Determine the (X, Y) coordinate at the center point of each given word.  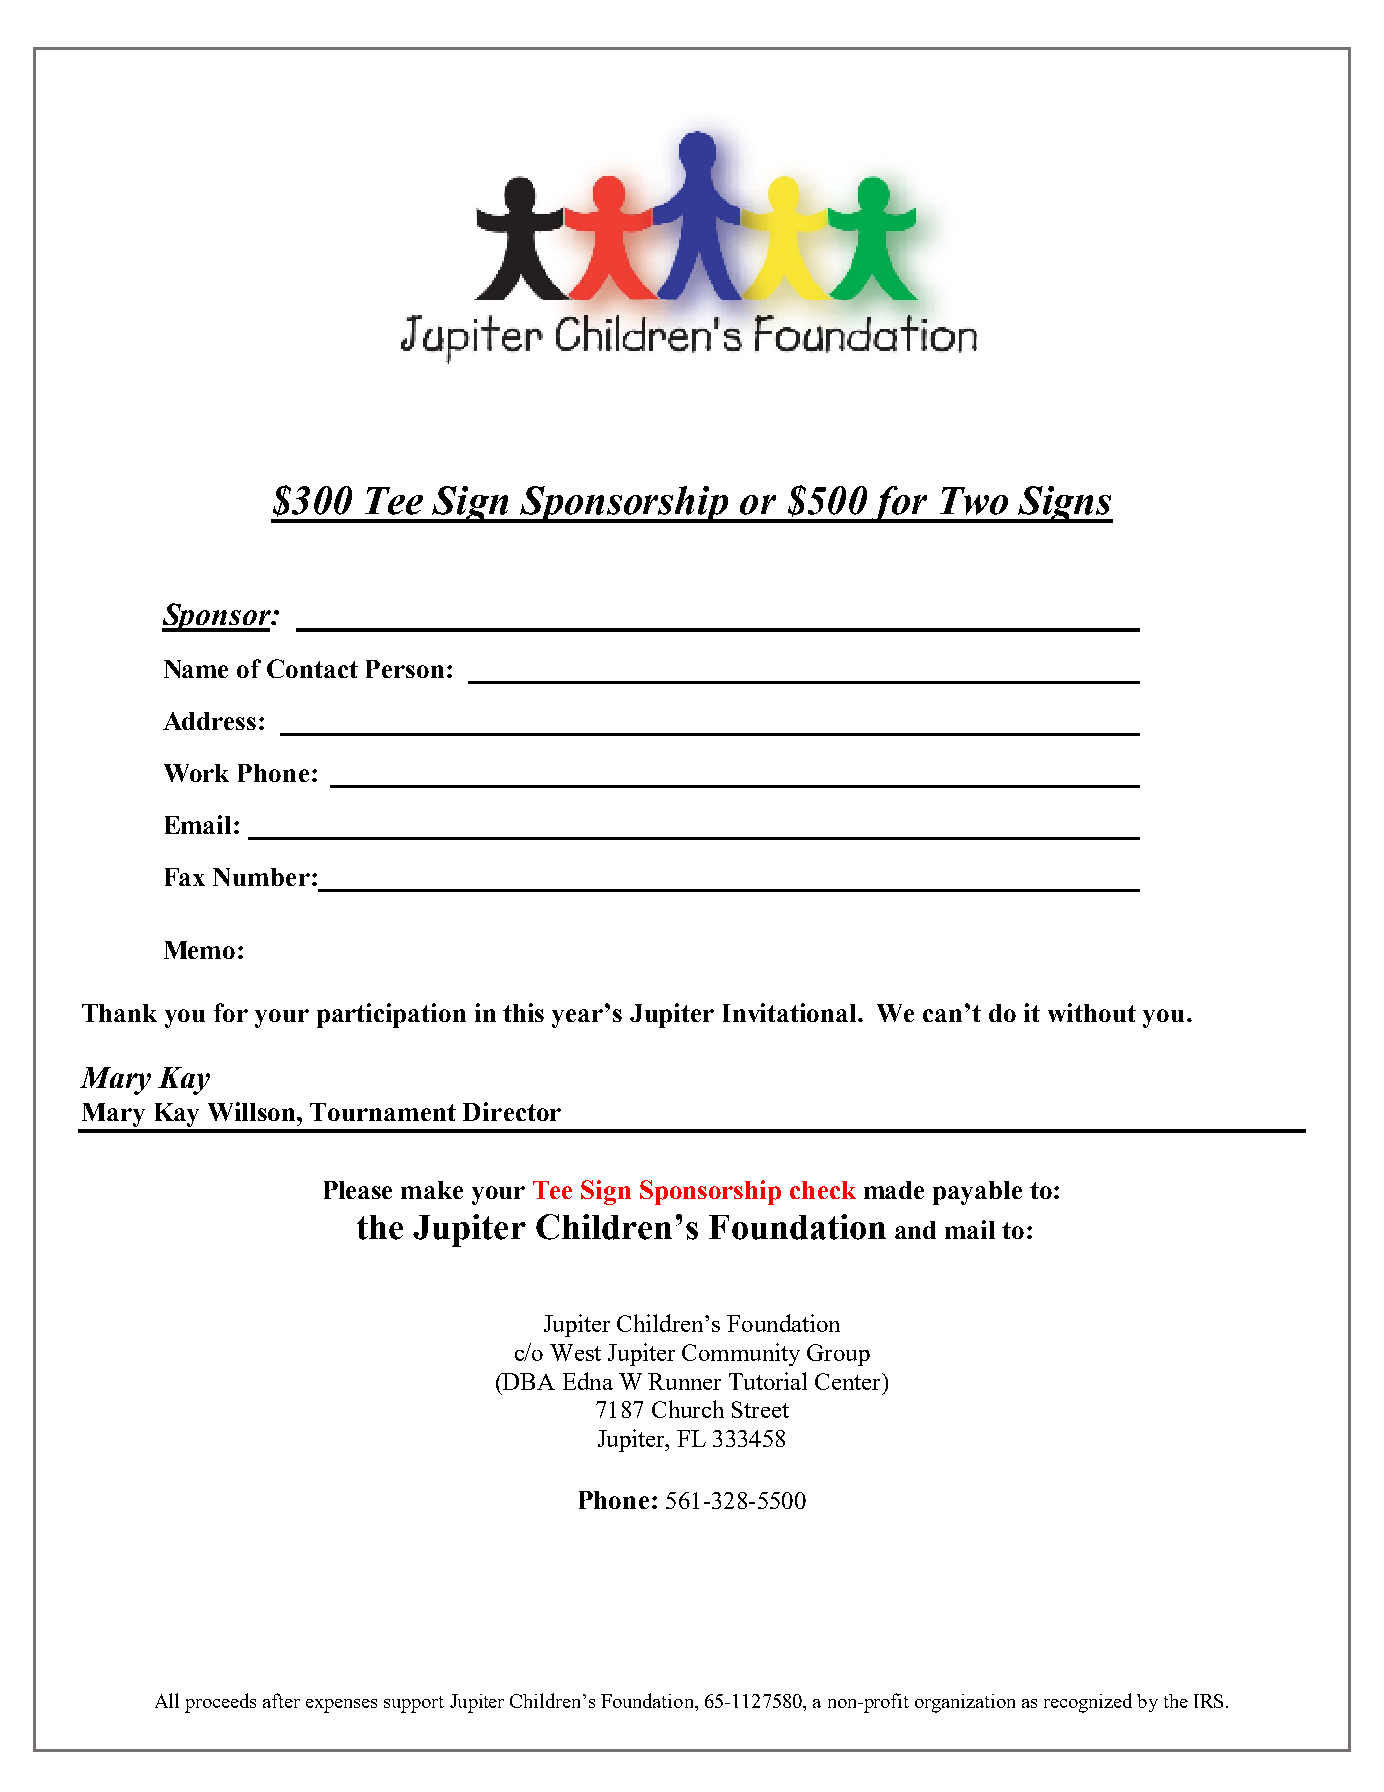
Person (405, 669)
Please (358, 1190)
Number (261, 877)
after (281, 1700)
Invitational (791, 1012)
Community (741, 1354)
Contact (312, 668)
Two (974, 501)
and (915, 1230)
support (414, 1704)
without (1092, 1012)
